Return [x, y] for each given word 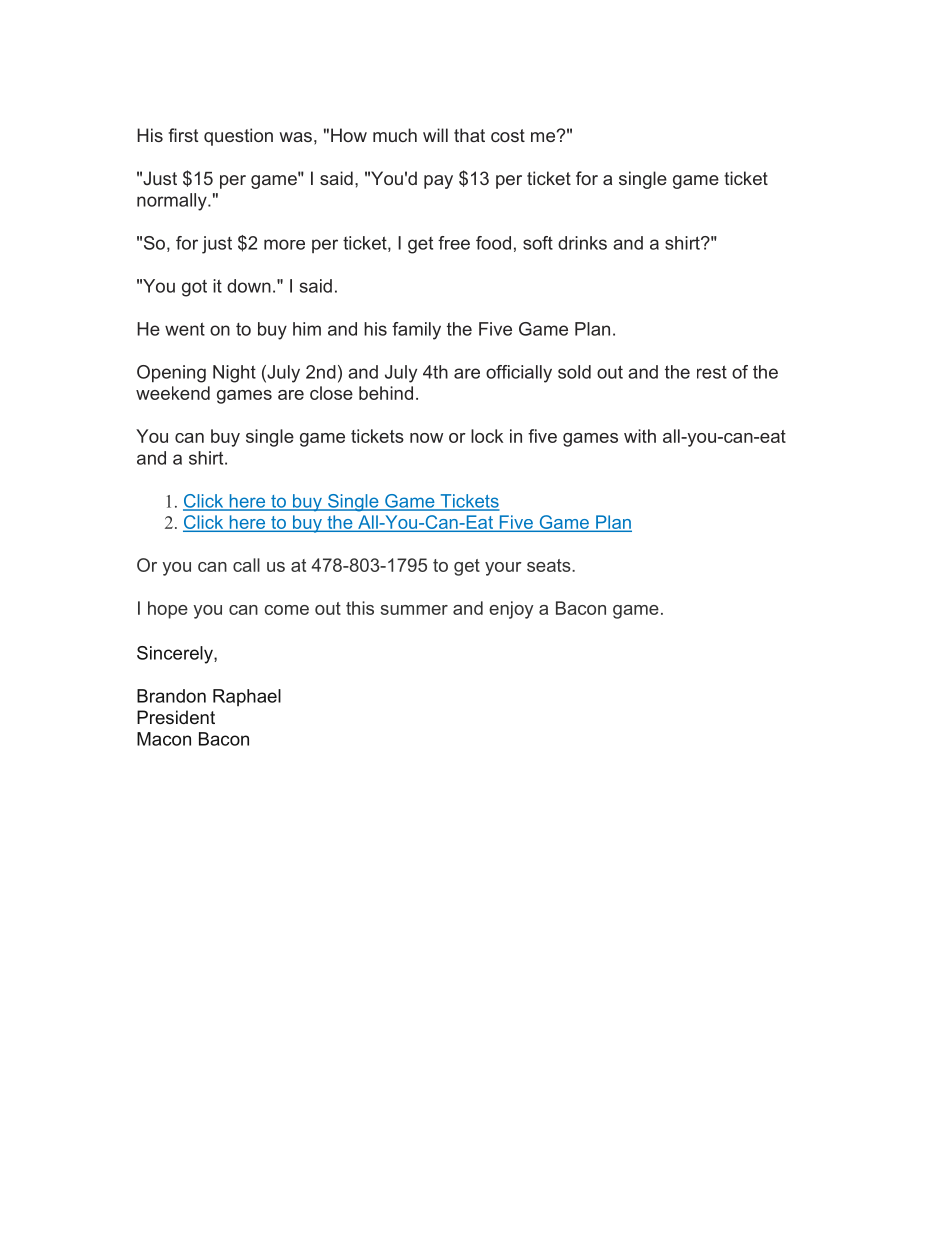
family [416, 331]
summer [414, 610]
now [426, 438]
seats [550, 565]
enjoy [511, 610]
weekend [173, 393]
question [238, 137]
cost [508, 135]
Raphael [247, 697]
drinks [582, 243]
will [435, 135]
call [246, 565]
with [640, 436]
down [249, 286]
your [503, 569]
